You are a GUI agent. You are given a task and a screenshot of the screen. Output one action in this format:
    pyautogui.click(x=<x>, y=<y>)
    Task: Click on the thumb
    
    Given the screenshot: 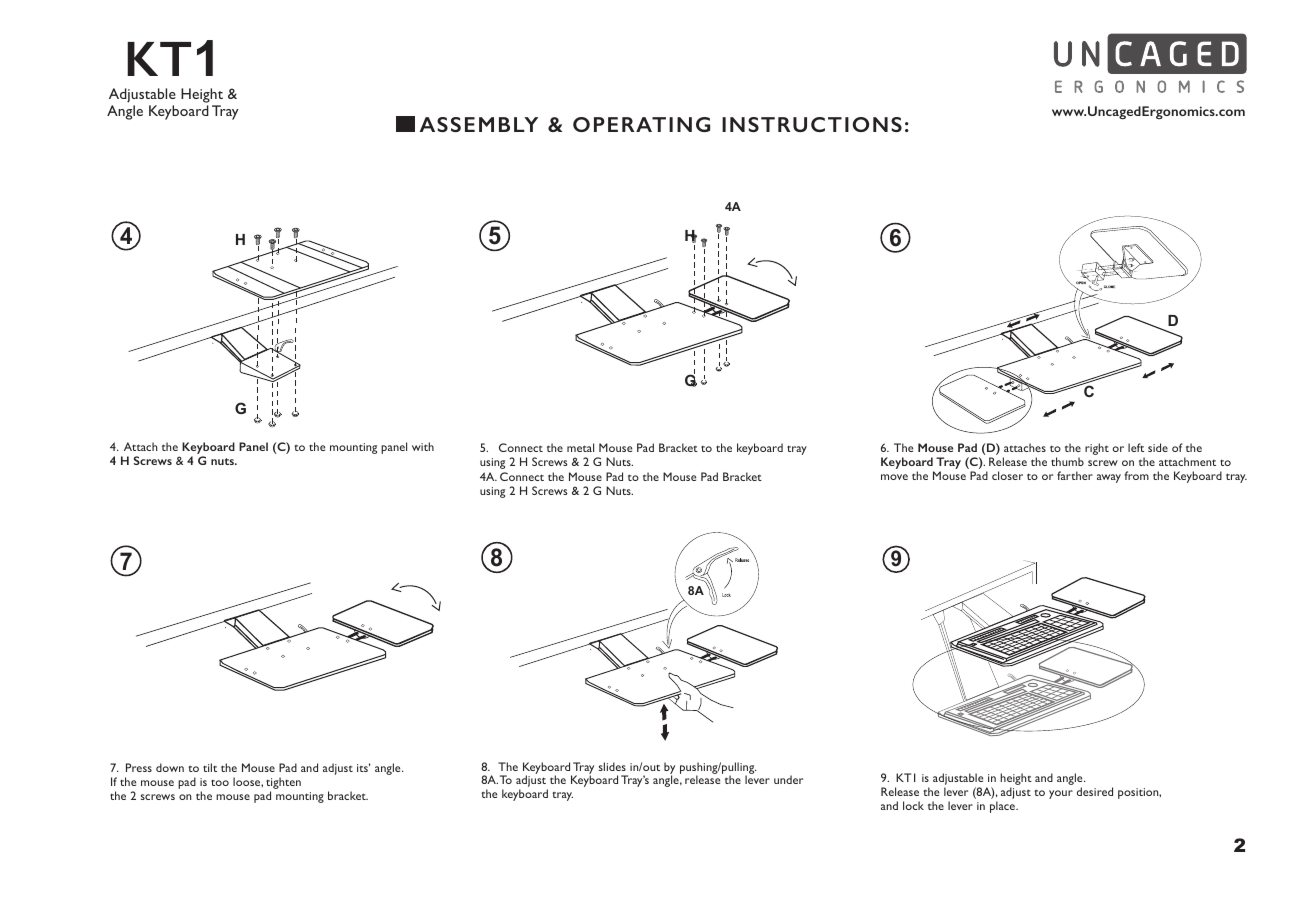 What is the action you would take?
    pyautogui.click(x=1067, y=461)
